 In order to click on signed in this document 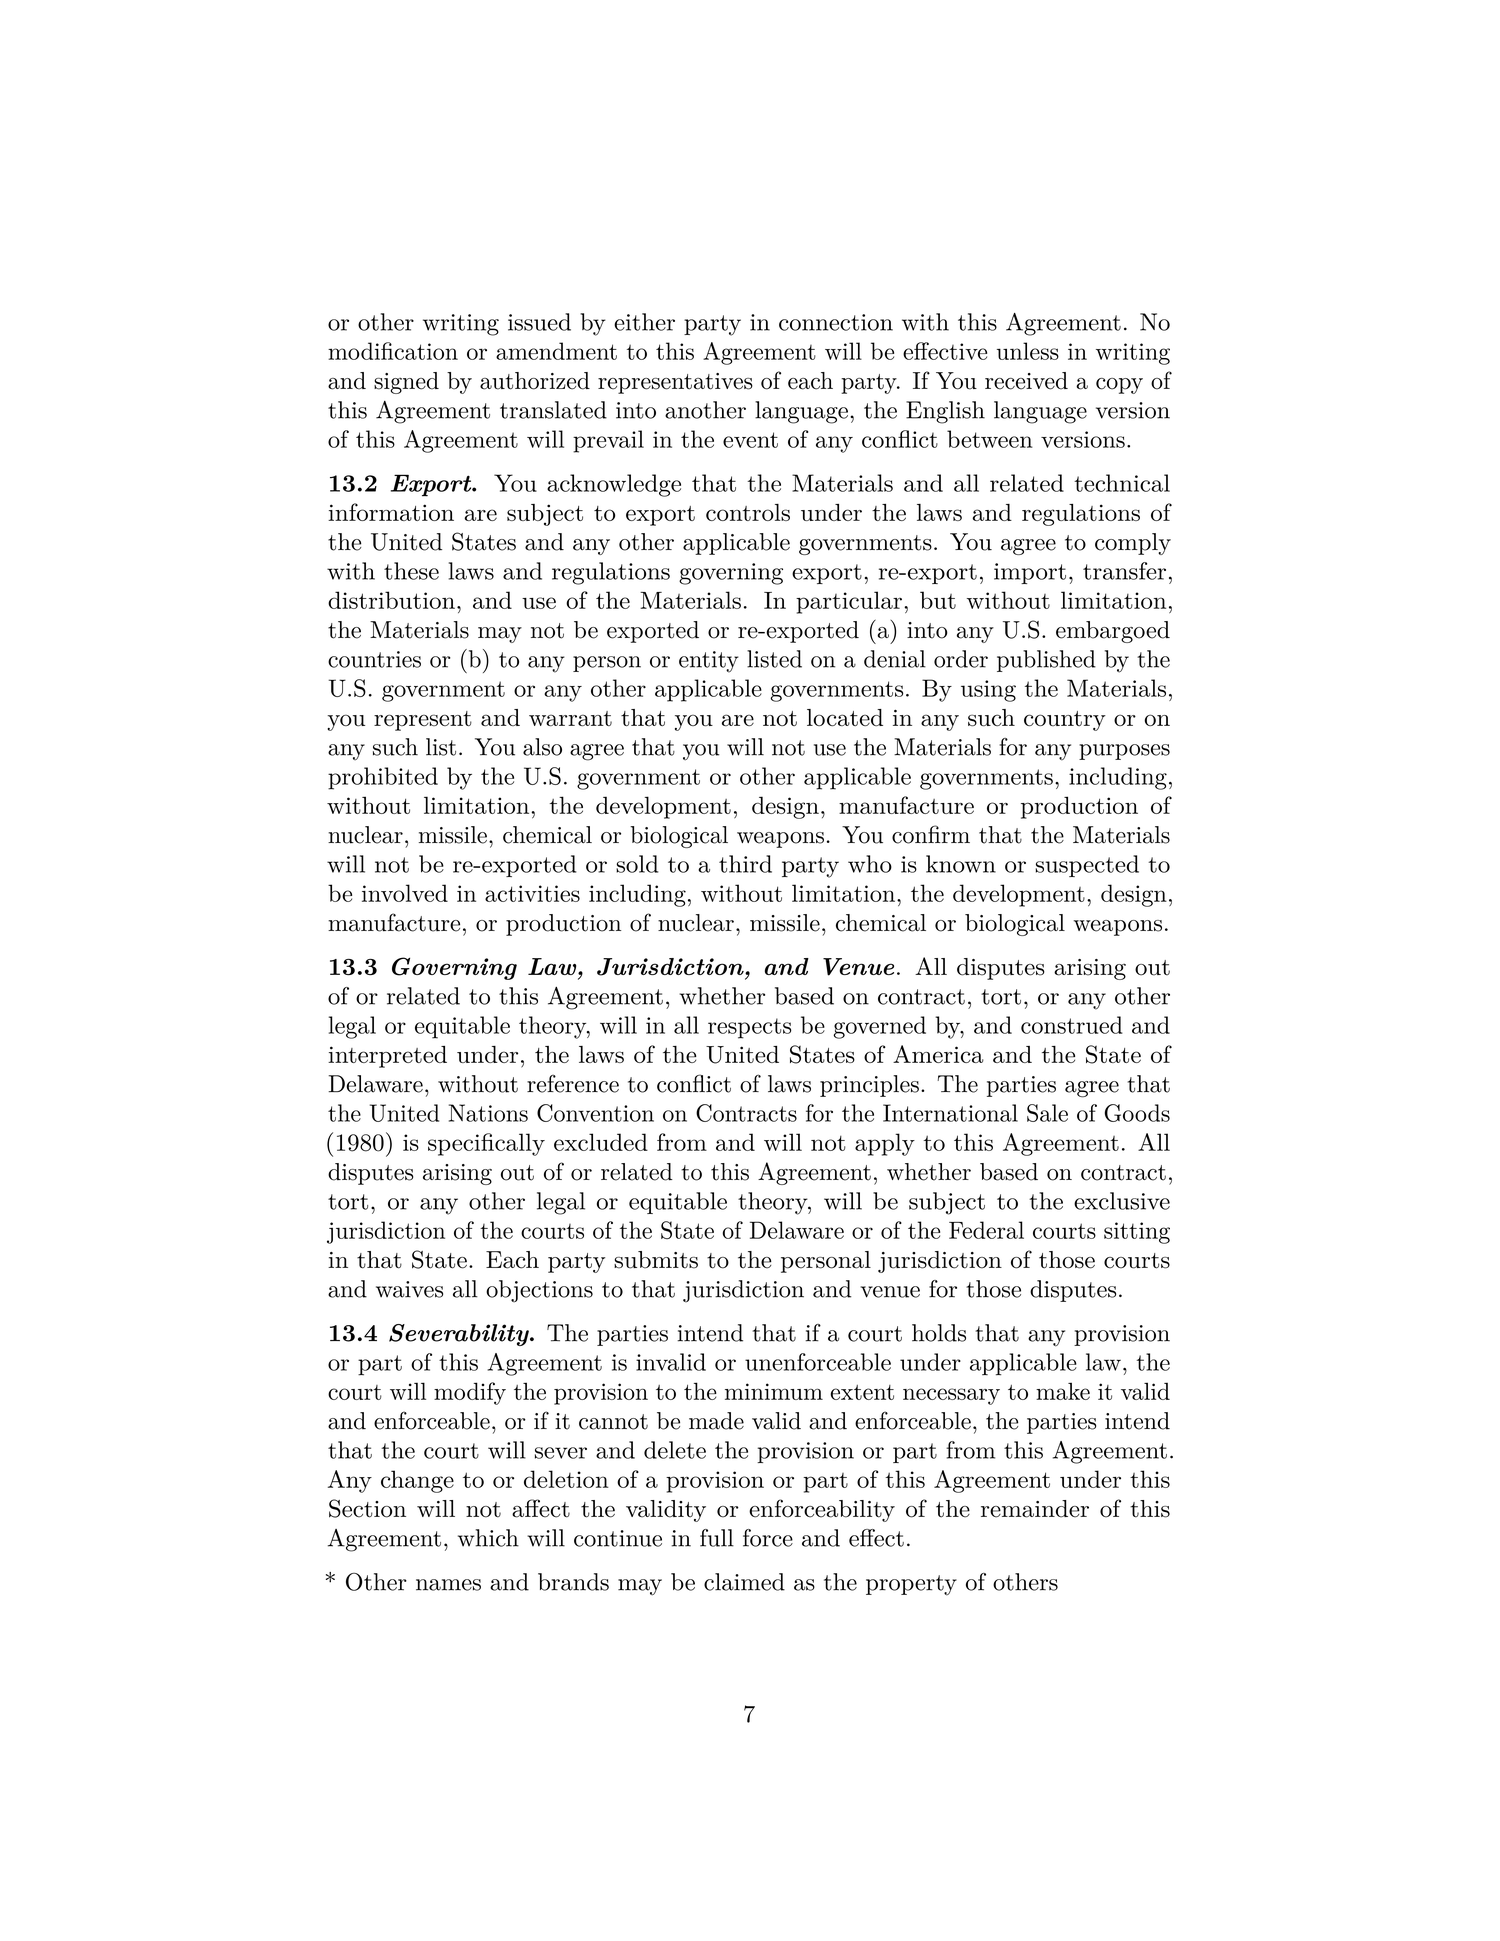, I will do `click(406, 383)`.
